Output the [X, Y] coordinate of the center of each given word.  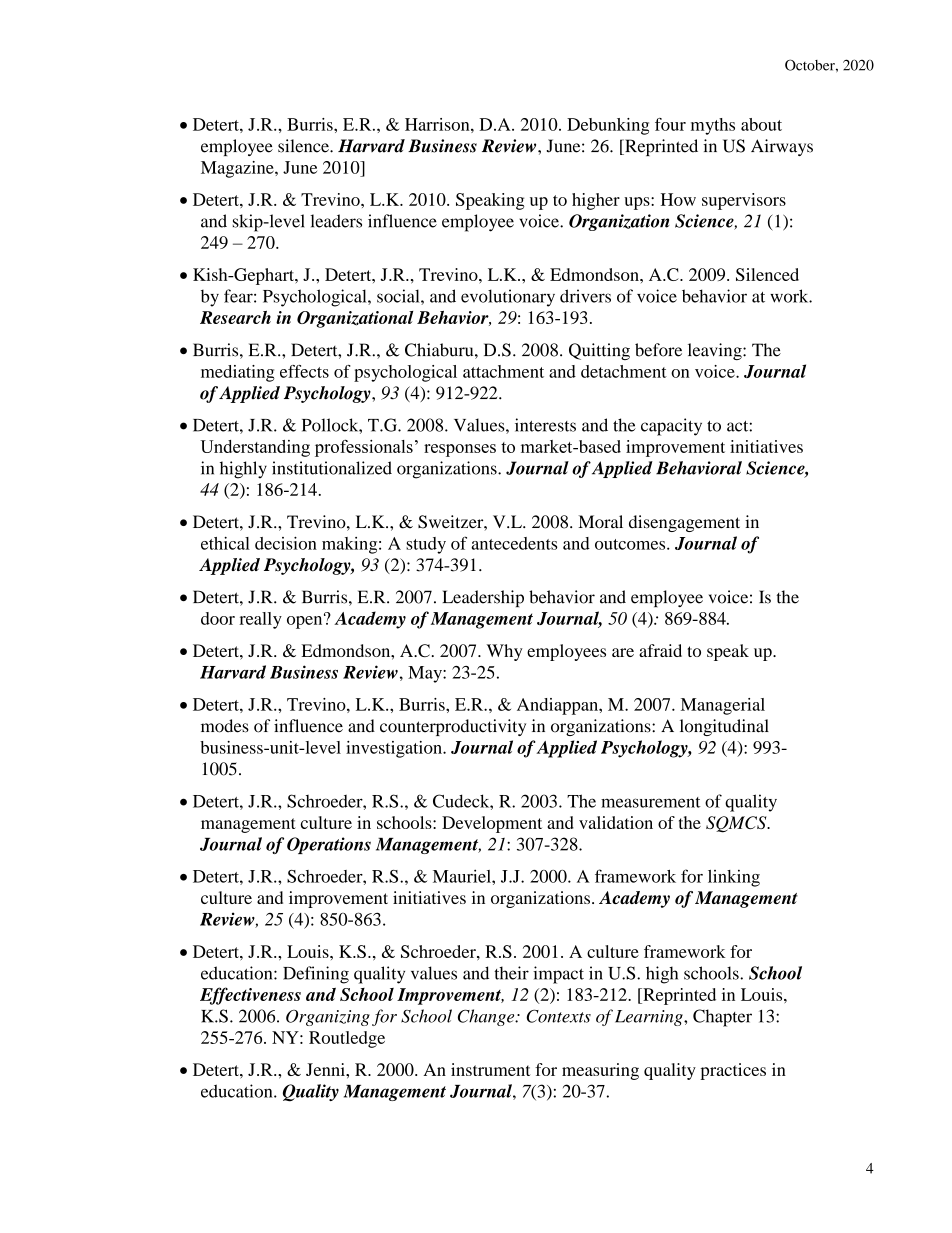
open [306, 621]
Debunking [608, 126]
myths [713, 126]
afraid [660, 650]
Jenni [326, 1069]
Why [505, 652]
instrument [491, 1069]
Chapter [722, 1018]
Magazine [238, 169]
